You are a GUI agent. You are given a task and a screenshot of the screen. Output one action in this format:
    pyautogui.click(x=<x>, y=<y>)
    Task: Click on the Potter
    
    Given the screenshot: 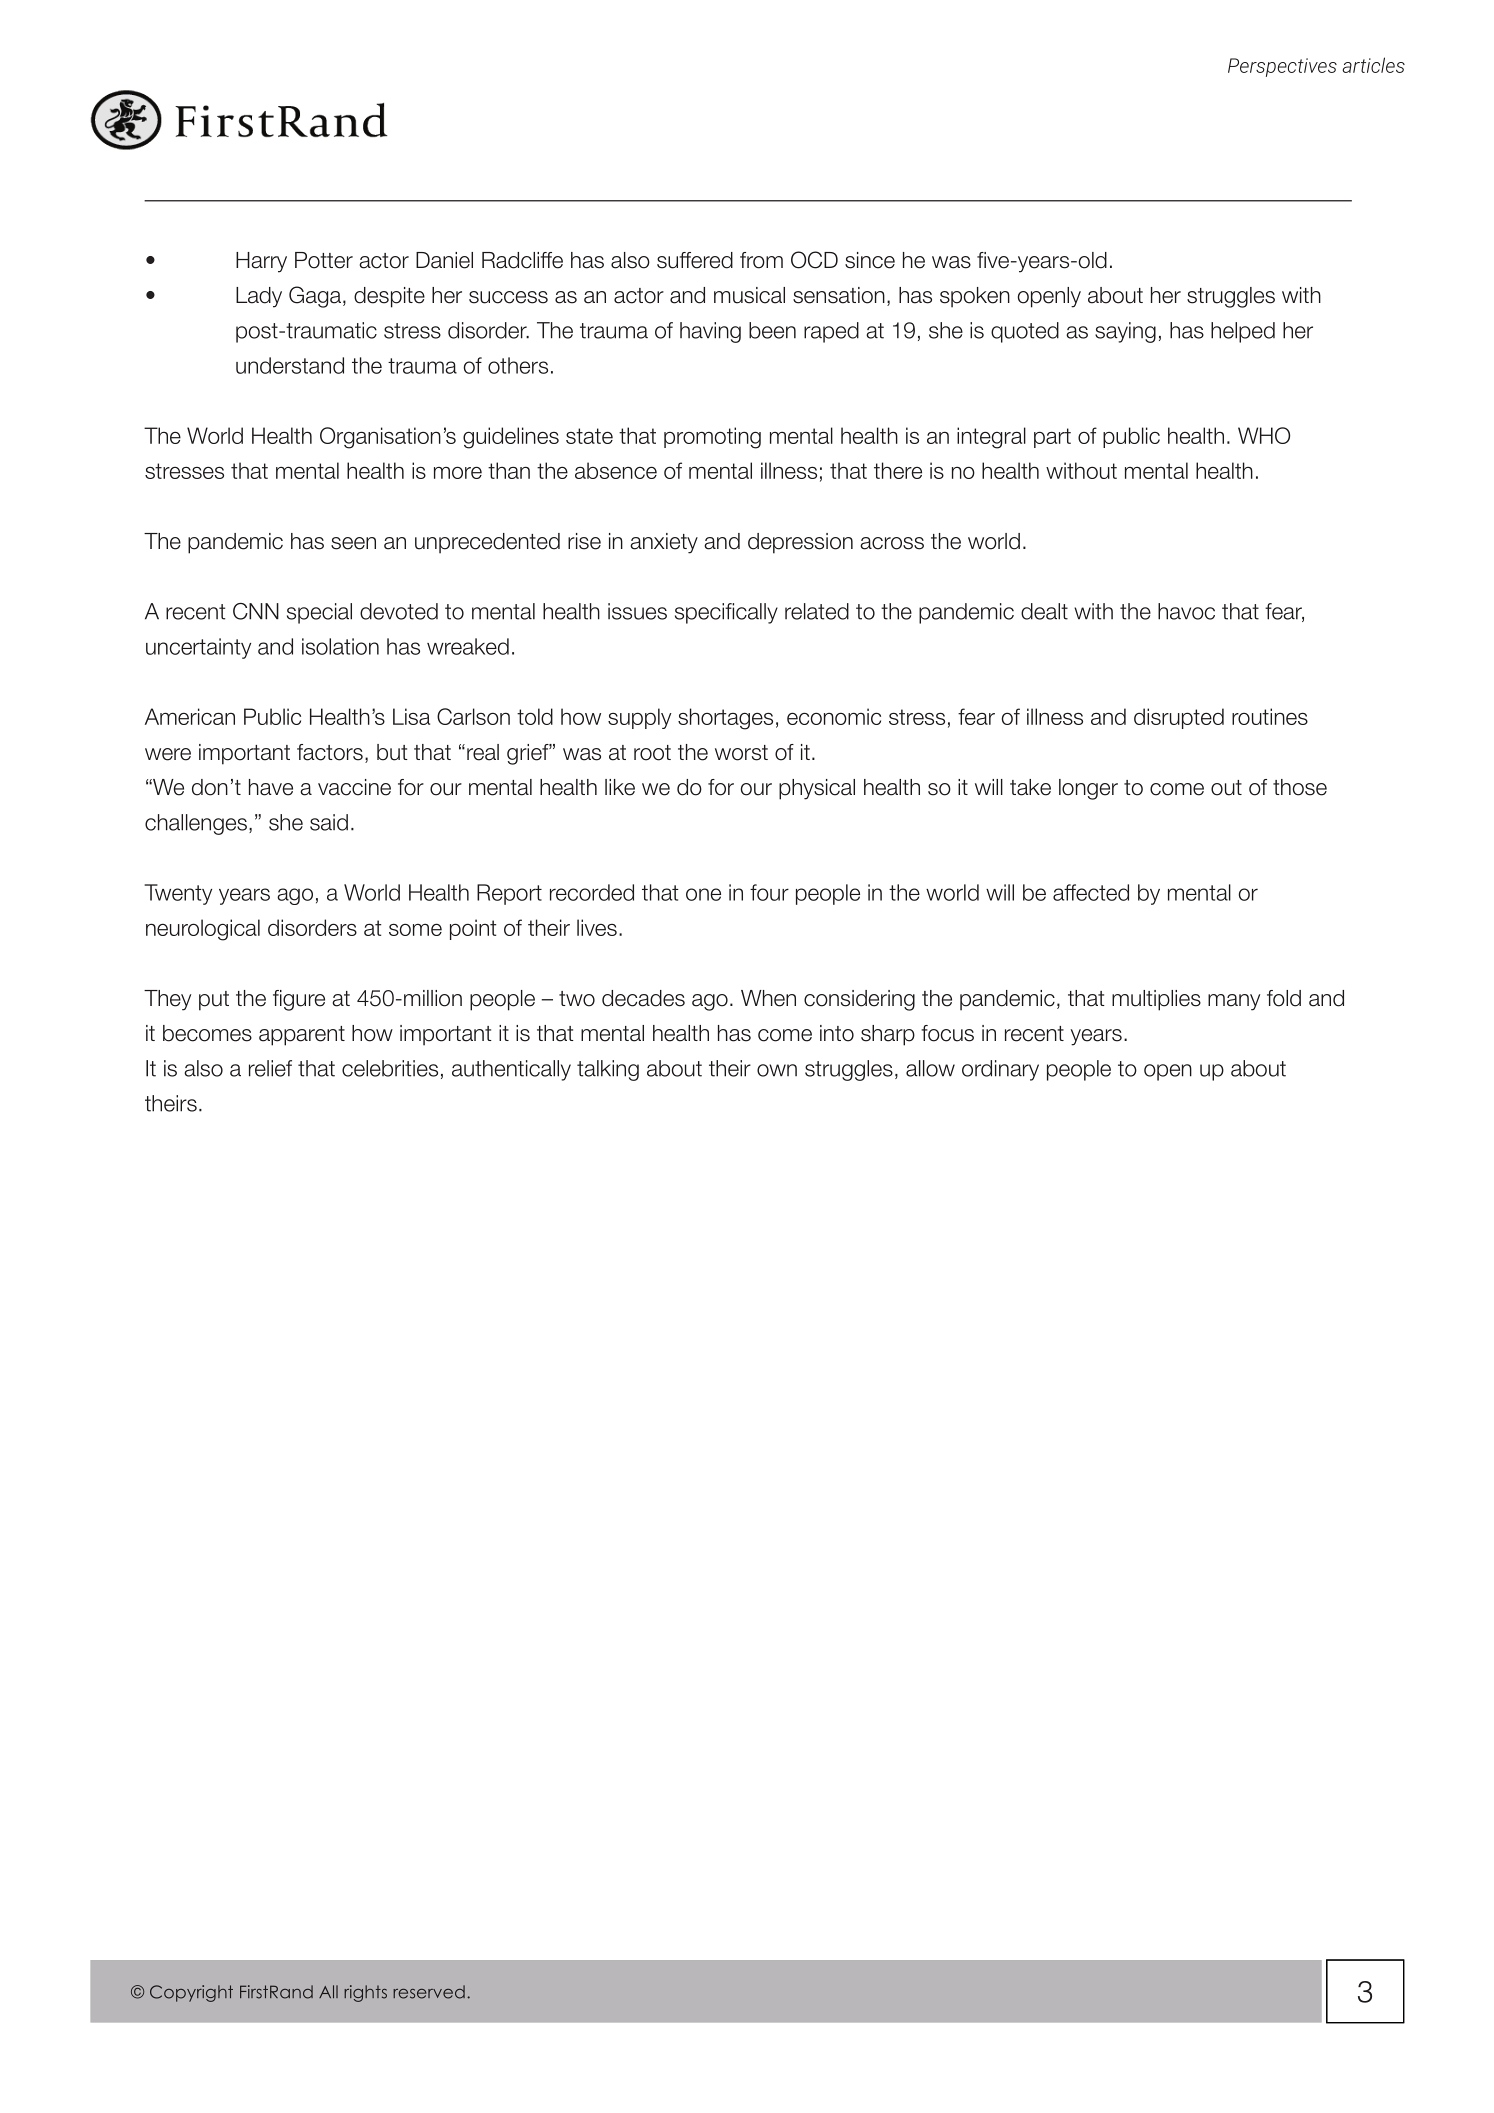 What is the action you would take?
    pyautogui.click(x=324, y=260)
